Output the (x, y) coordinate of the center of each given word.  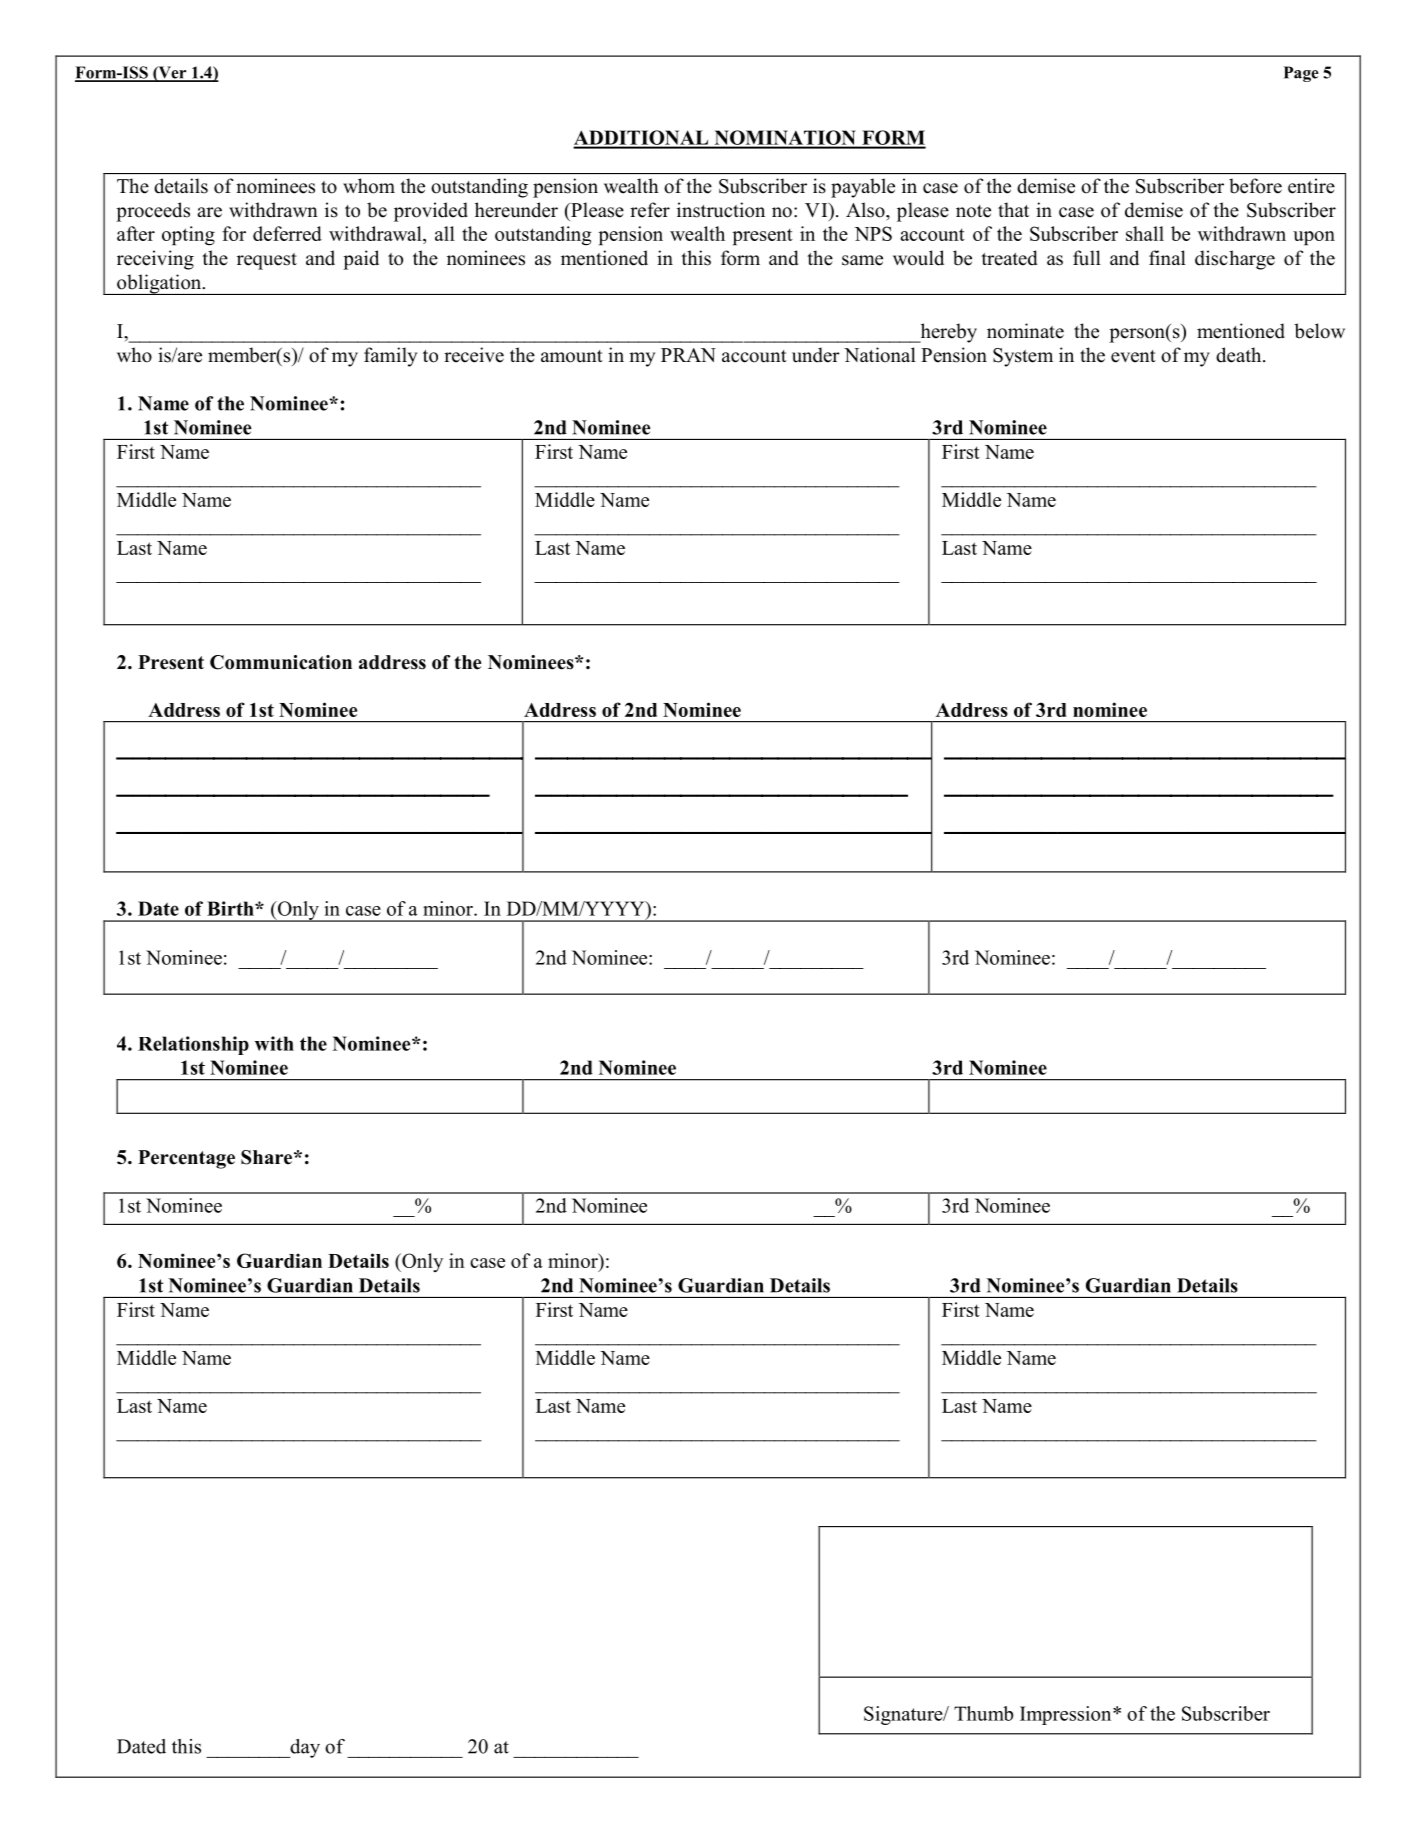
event (1133, 356)
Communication (281, 662)
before (1255, 186)
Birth (231, 908)
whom (369, 186)
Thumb (983, 1713)
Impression (1067, 1715)
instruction (721, 210)
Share (268, 1157)
